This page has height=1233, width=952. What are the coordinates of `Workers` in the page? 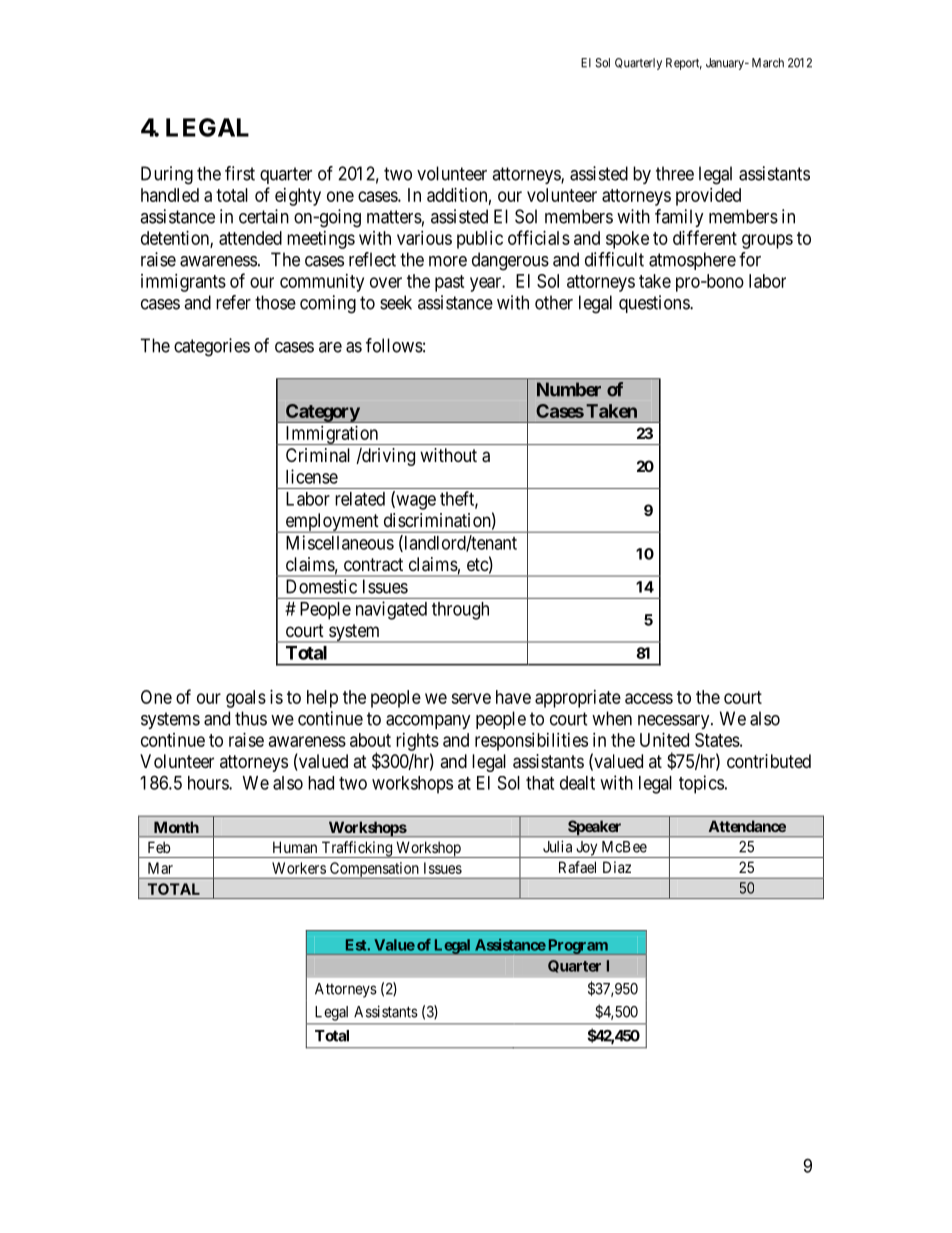 It's located at (299, 868).
